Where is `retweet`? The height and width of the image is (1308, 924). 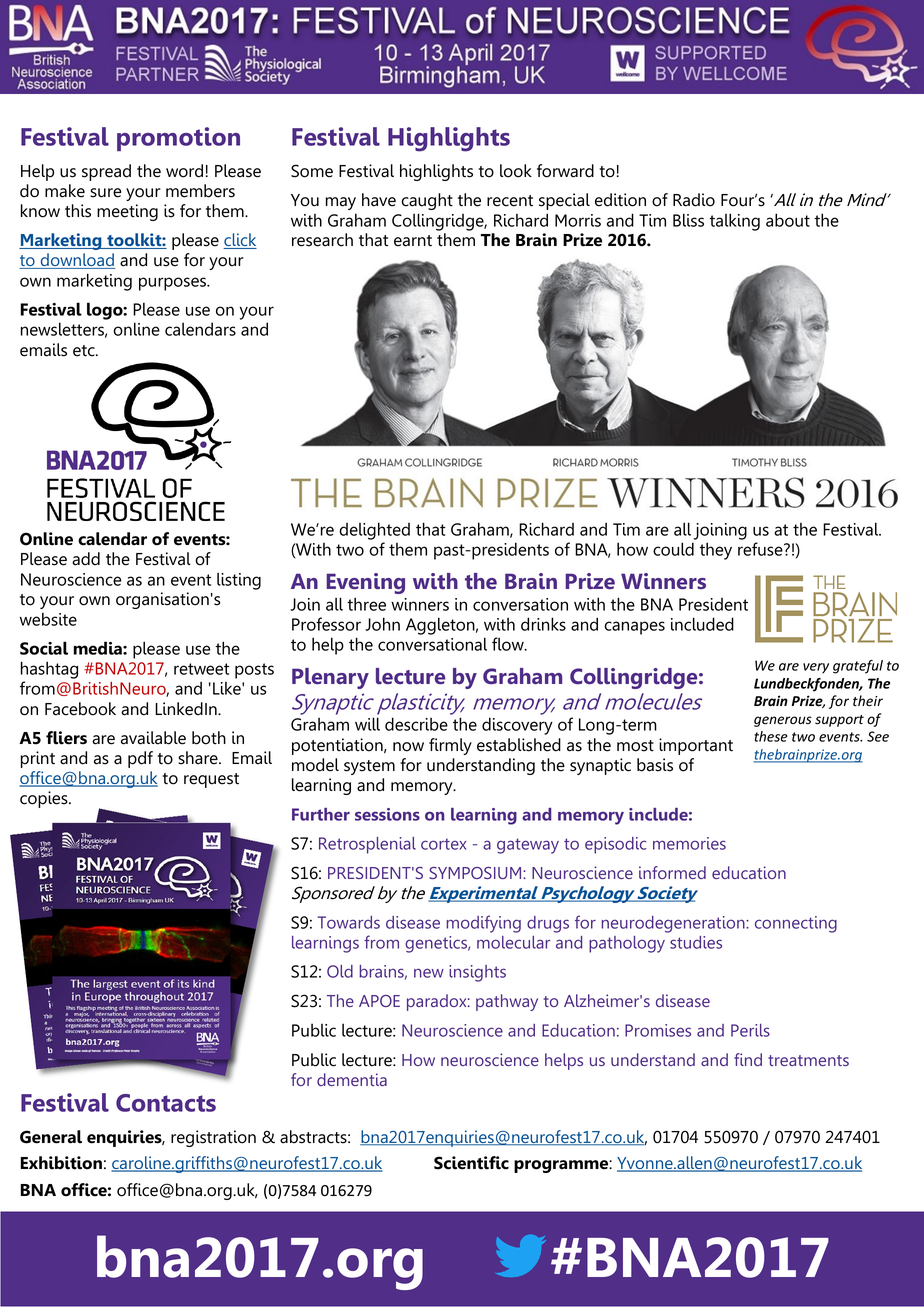 retweet is located at coordinates (201, 669).
